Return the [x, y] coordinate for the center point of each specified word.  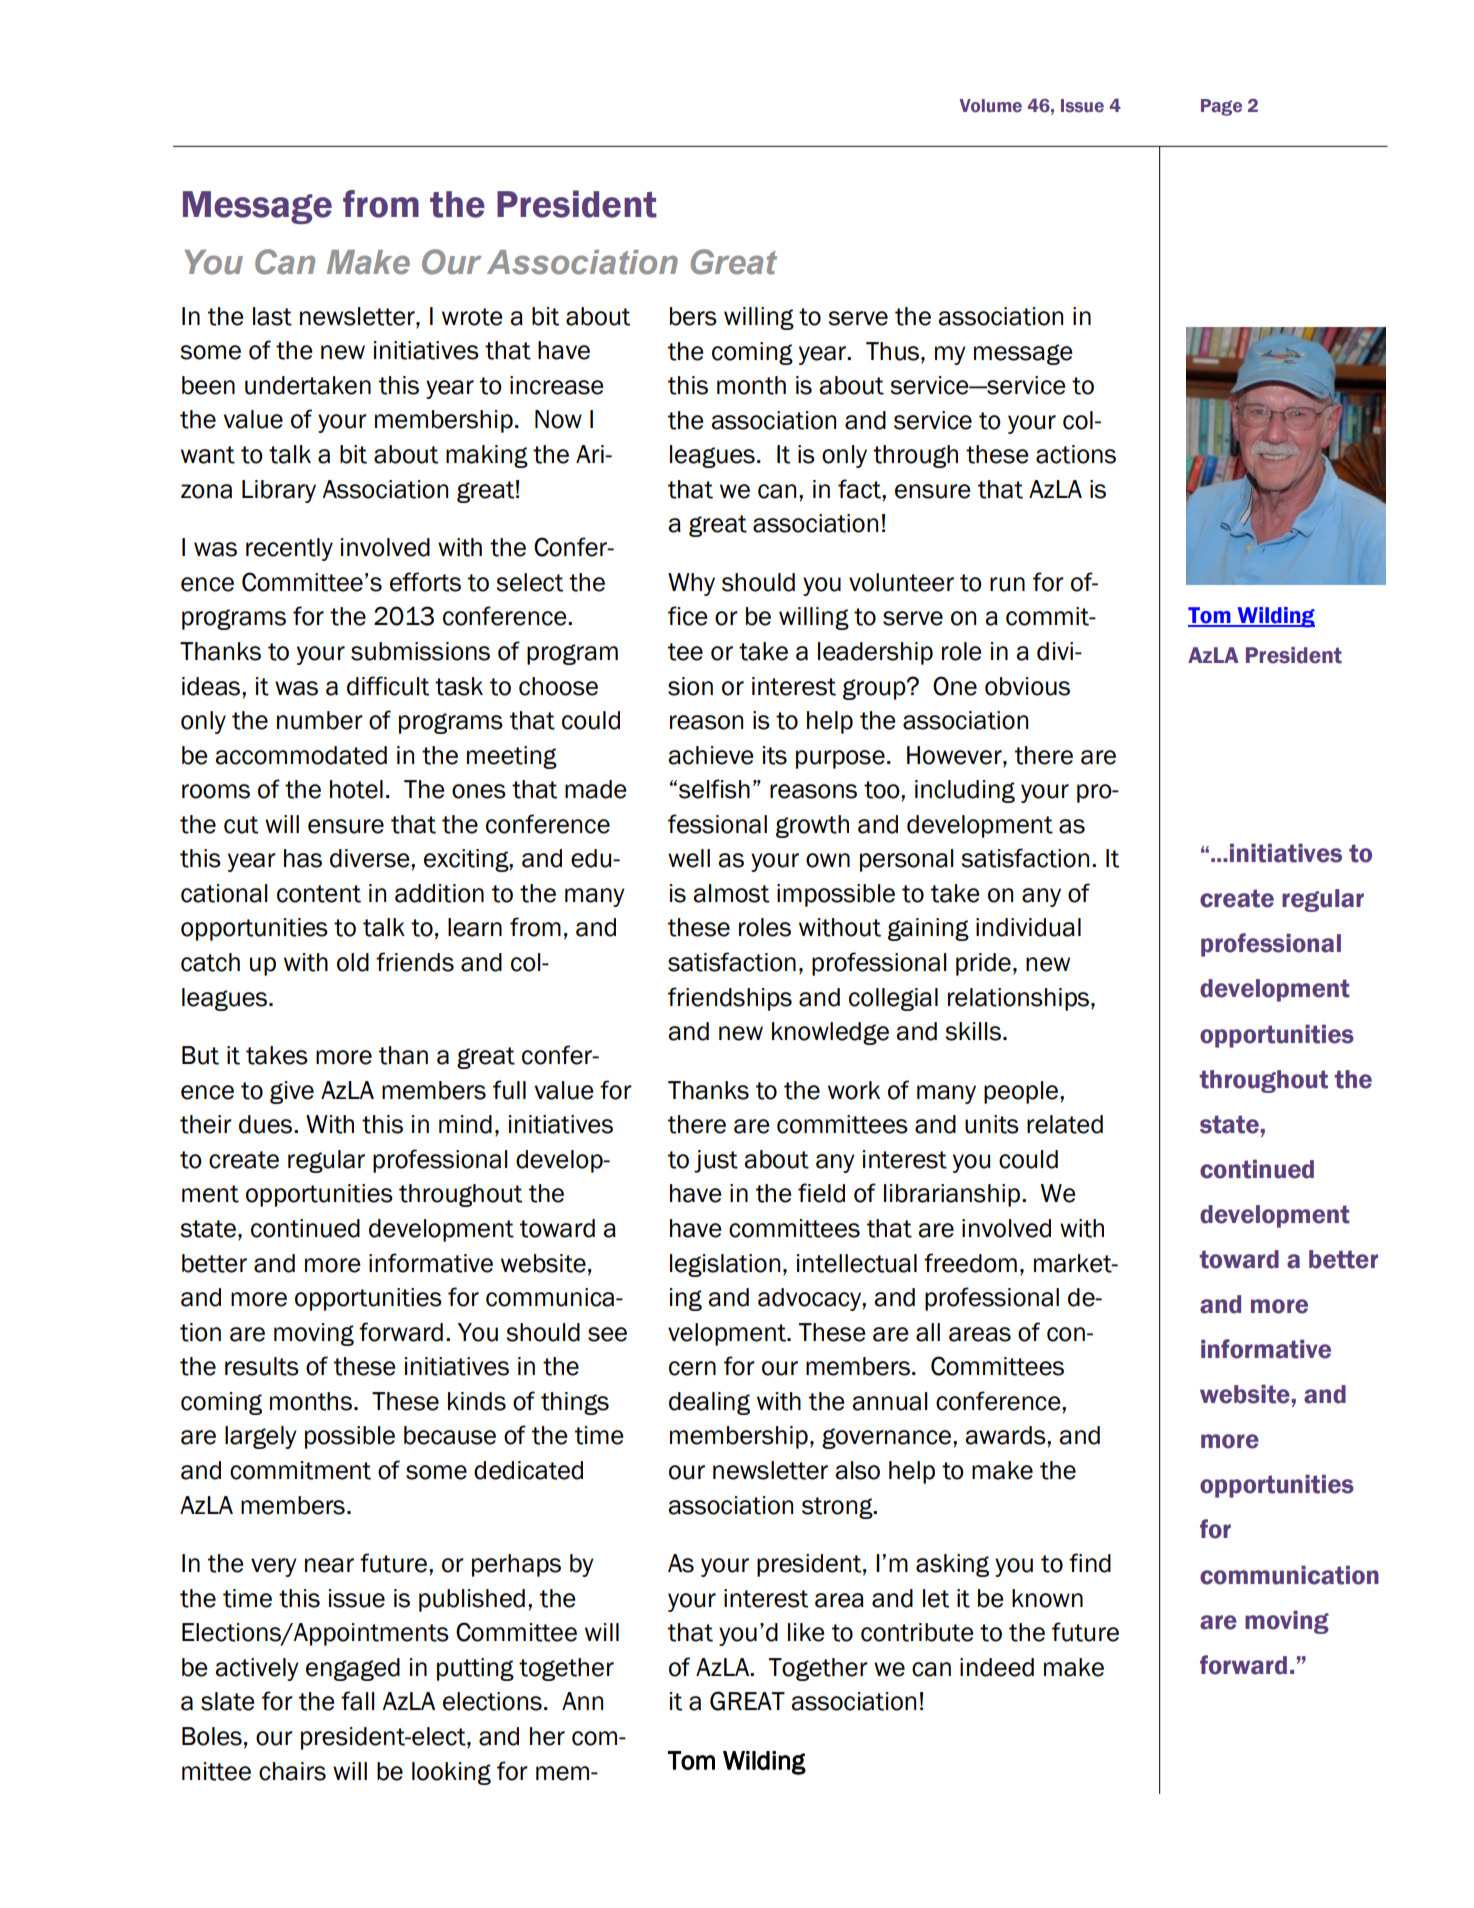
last [272, 316]
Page [1221, 107]
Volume [990, 106]
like [806, 1632]
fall [358, 1701]
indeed [997, 1667]
